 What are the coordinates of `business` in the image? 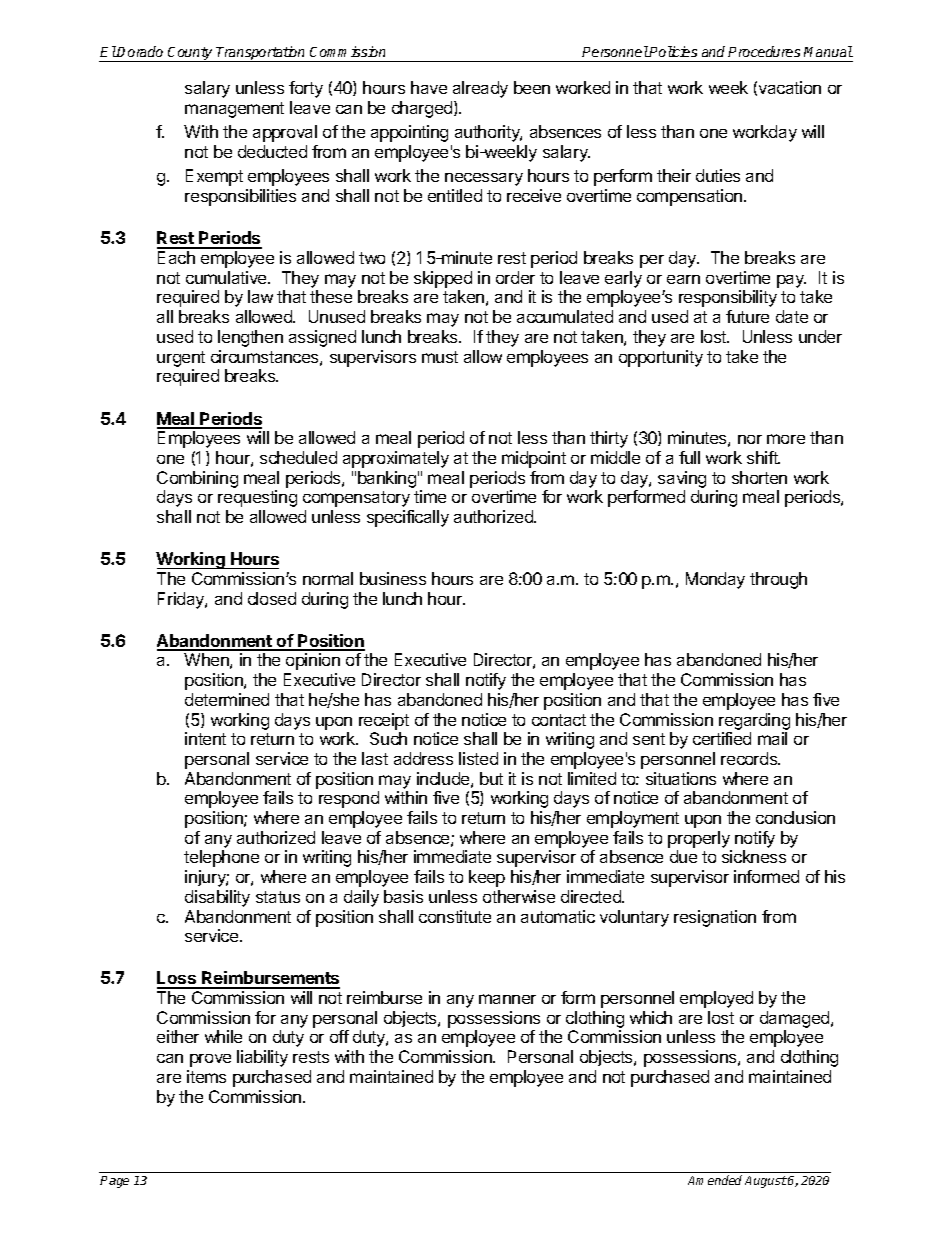 It's located at (393, 578).
